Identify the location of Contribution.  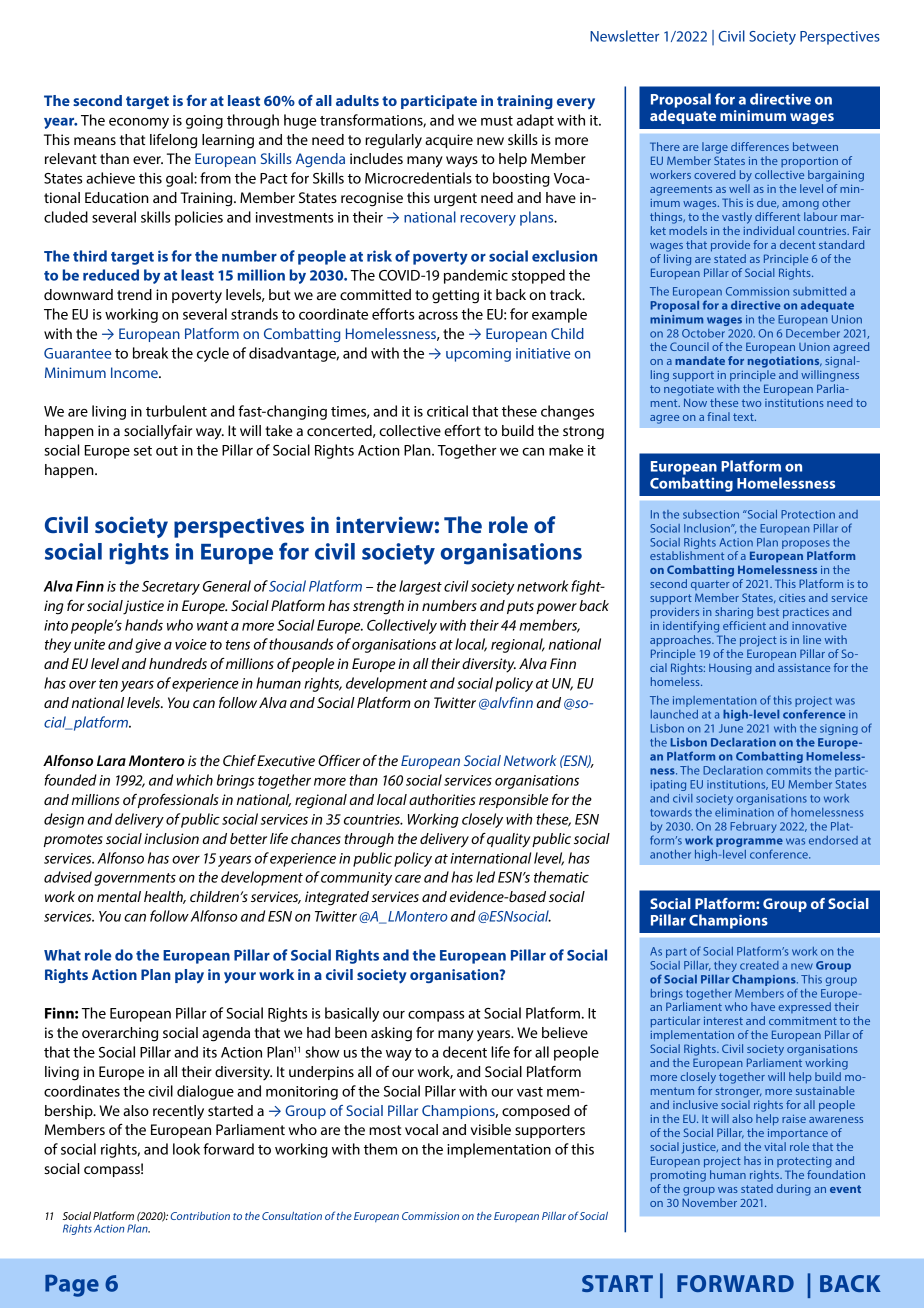
(200, 1216).
